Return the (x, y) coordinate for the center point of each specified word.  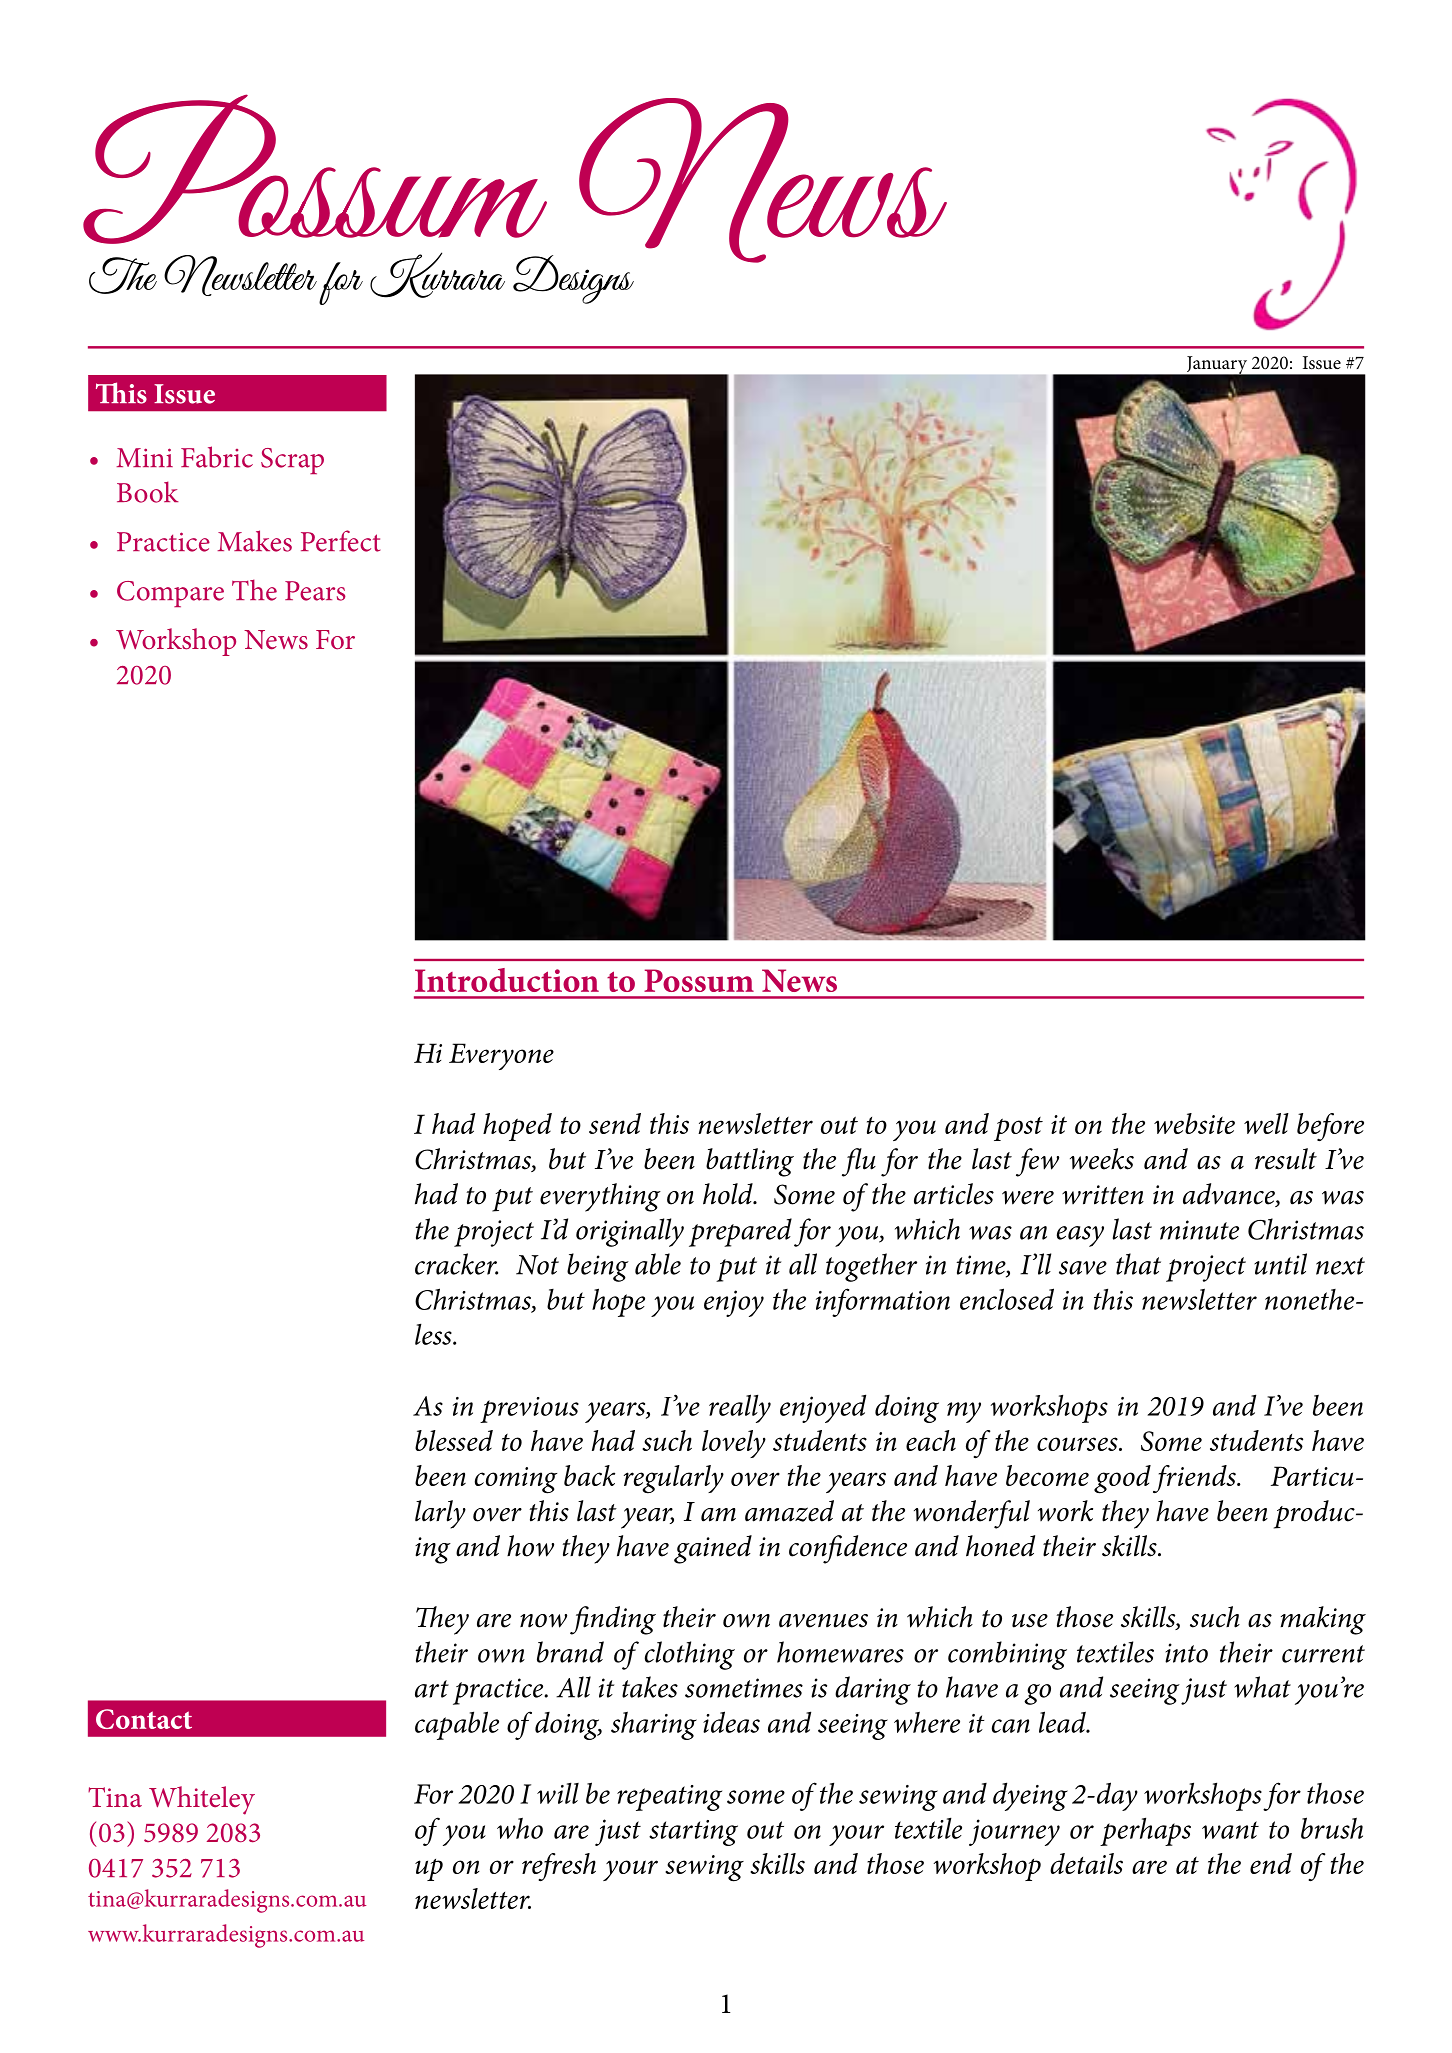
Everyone (501, 1056)
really (740, 1408)
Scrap (292, 461)
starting (693, 1833)
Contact (144, 1719)
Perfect (340, 541)
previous (529, 1410)
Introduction (507, 980)
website (1194, 1123)
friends (1195, 1479)
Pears (315, 591)
